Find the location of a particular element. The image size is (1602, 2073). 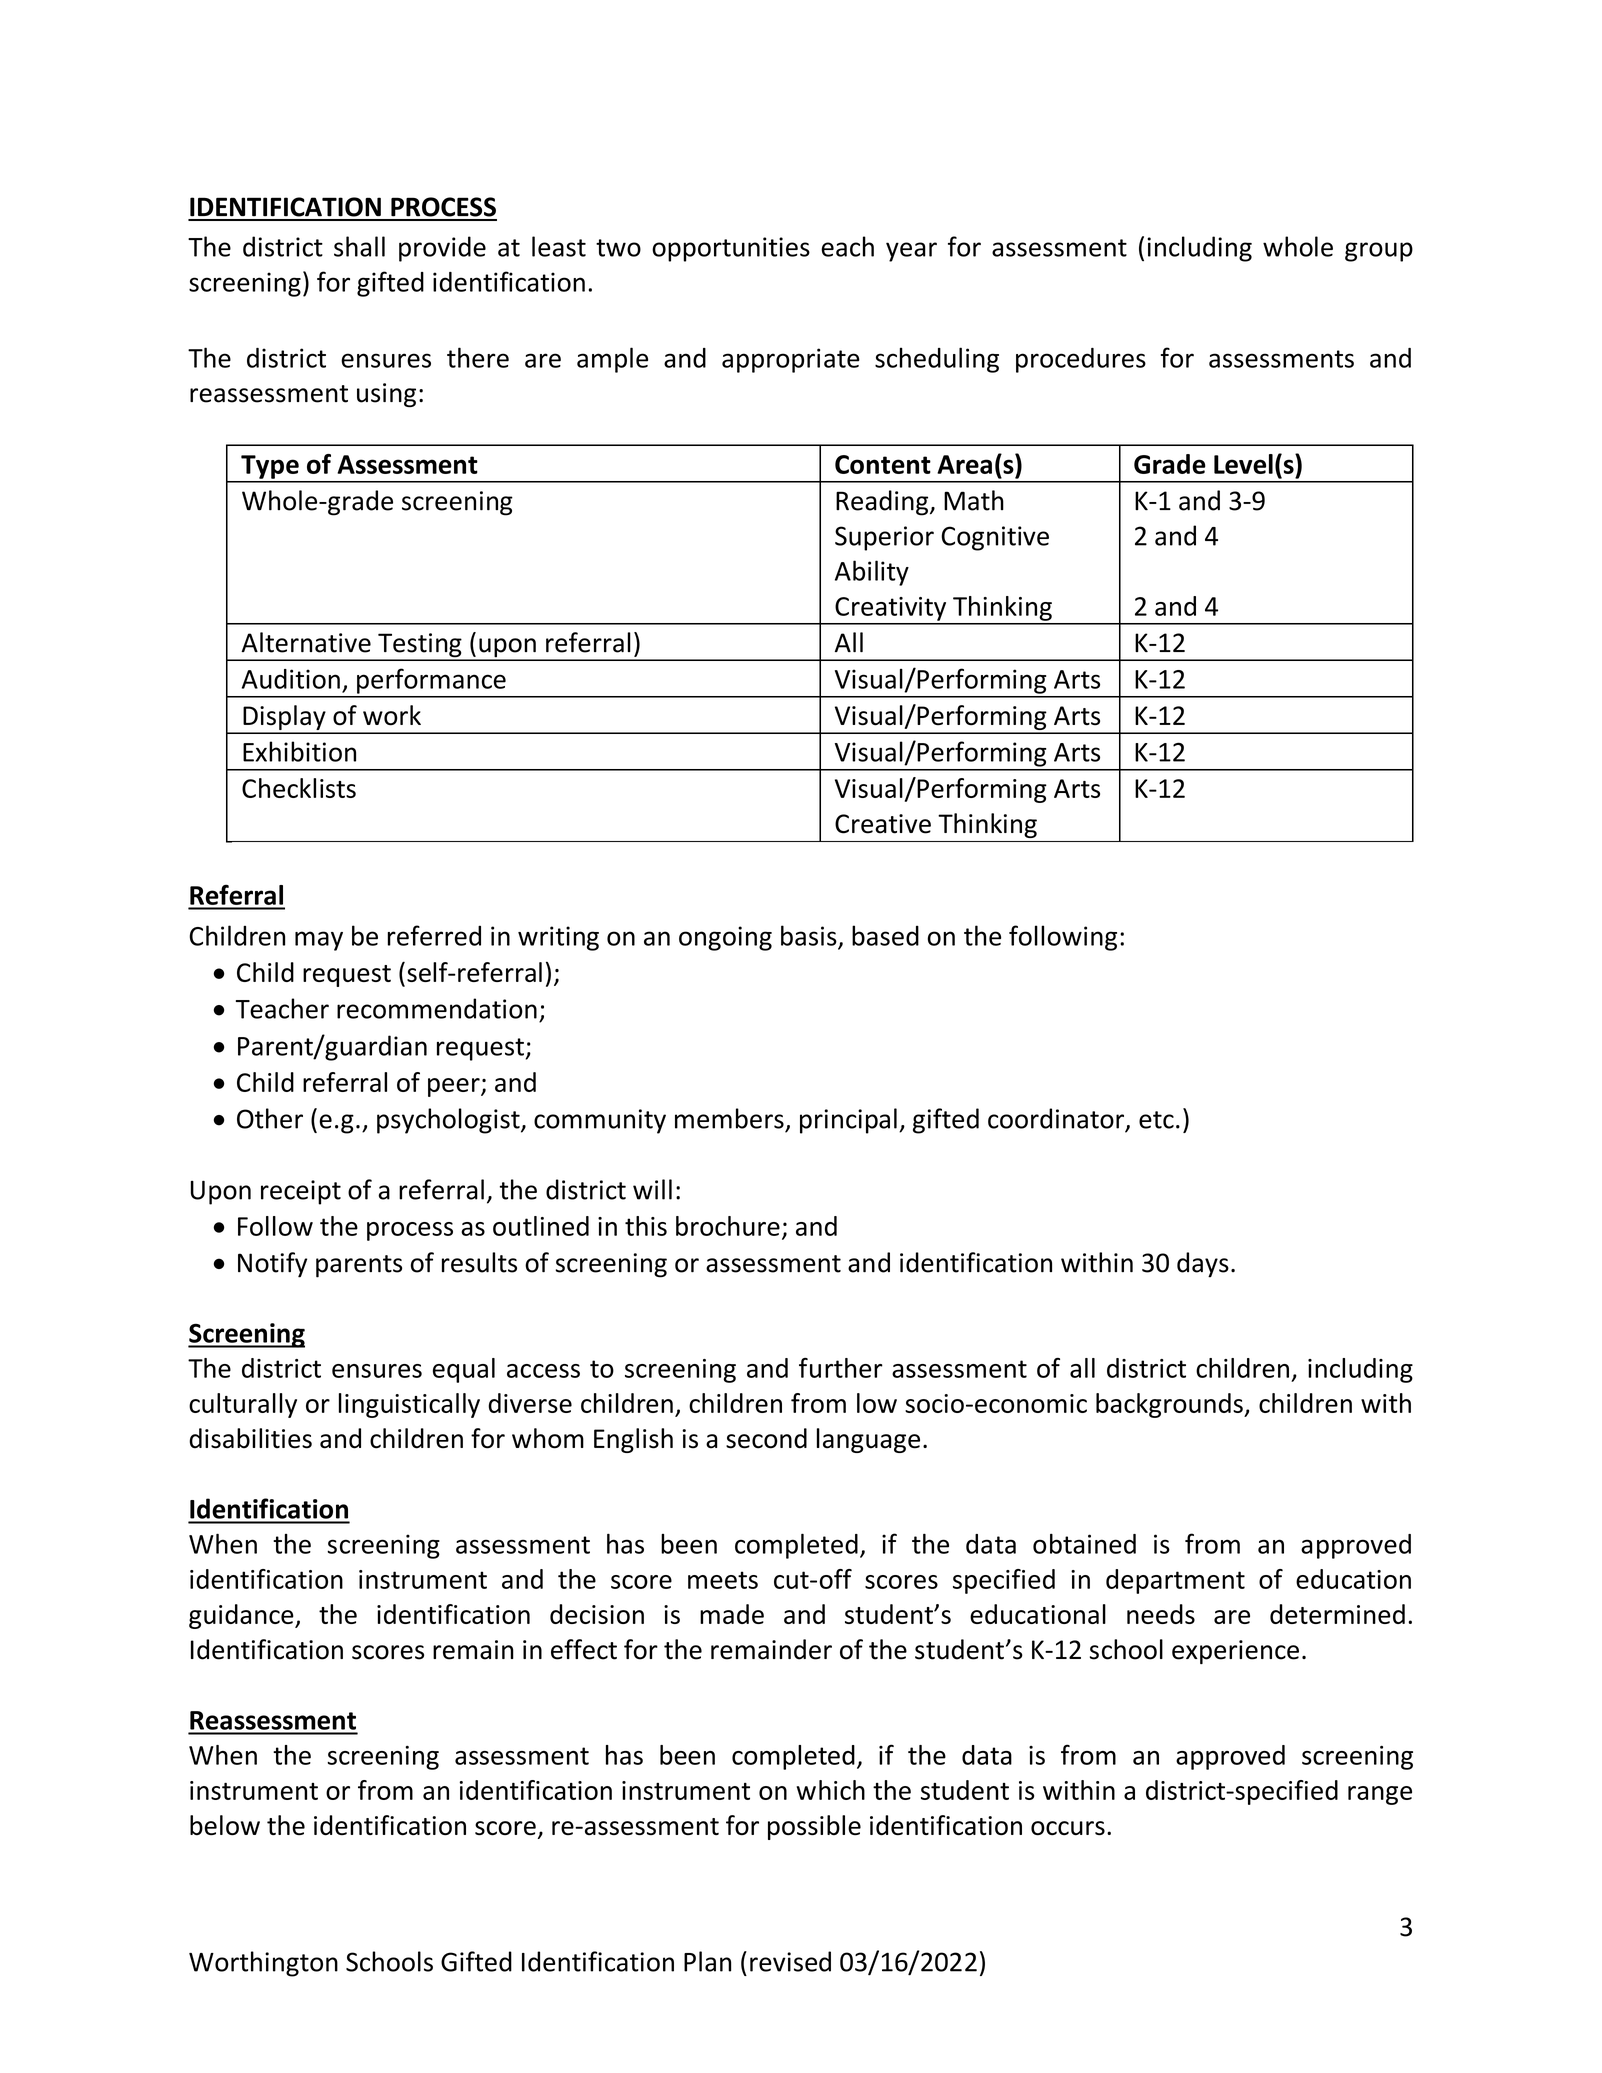

principal is located at coordinates (848, 1121).
